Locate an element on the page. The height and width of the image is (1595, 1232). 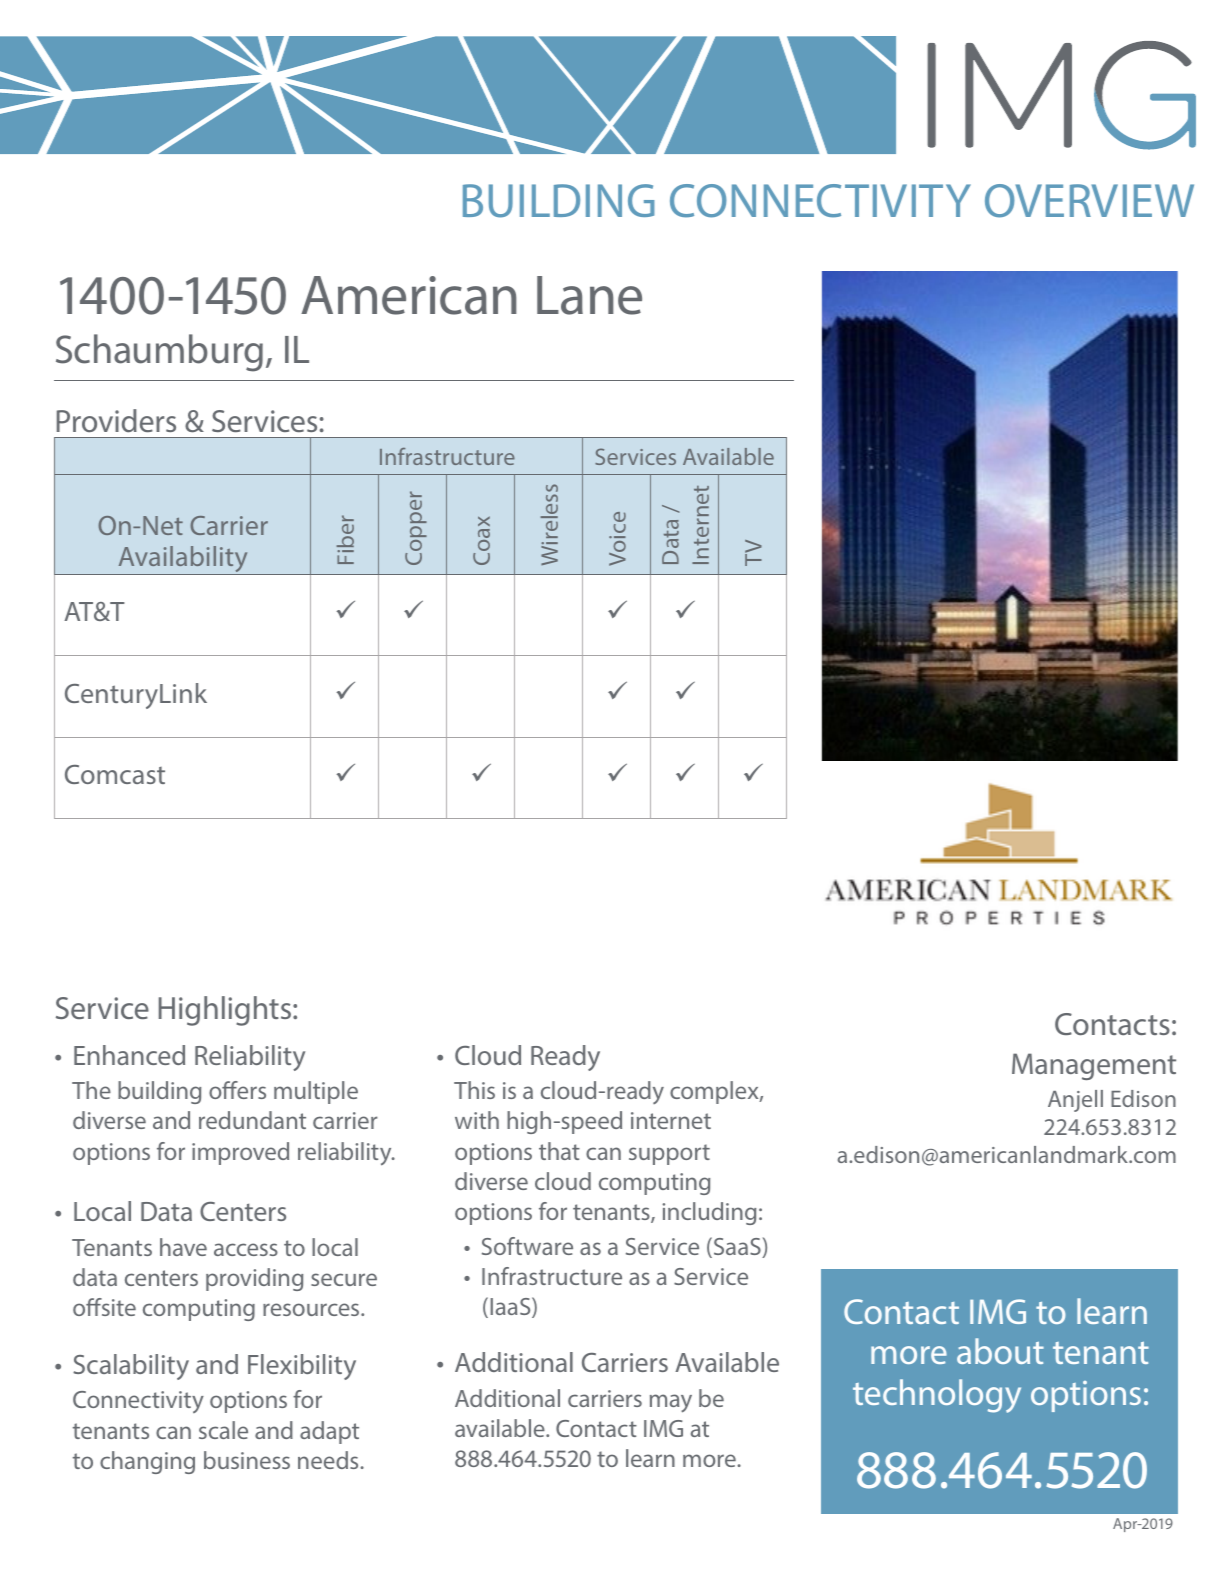
Management is located at coordinates (1094, 1066).
